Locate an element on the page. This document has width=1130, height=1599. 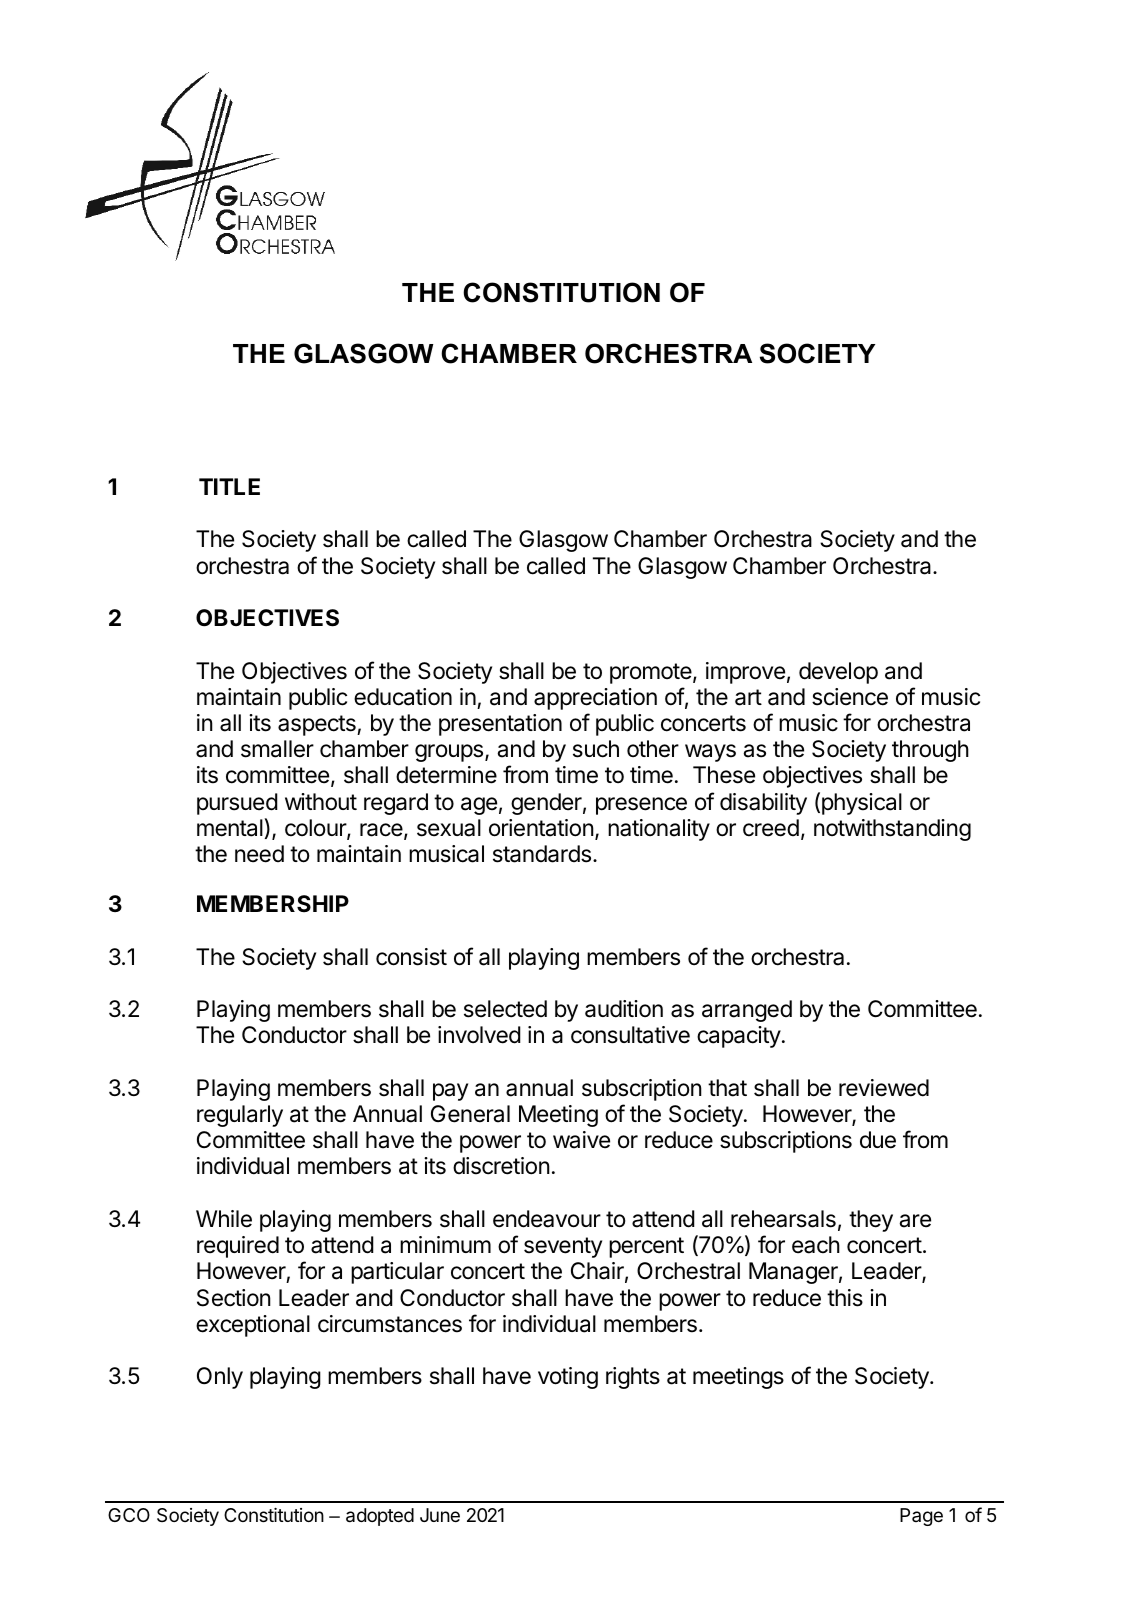
through is located at coordinates (930, 751).
